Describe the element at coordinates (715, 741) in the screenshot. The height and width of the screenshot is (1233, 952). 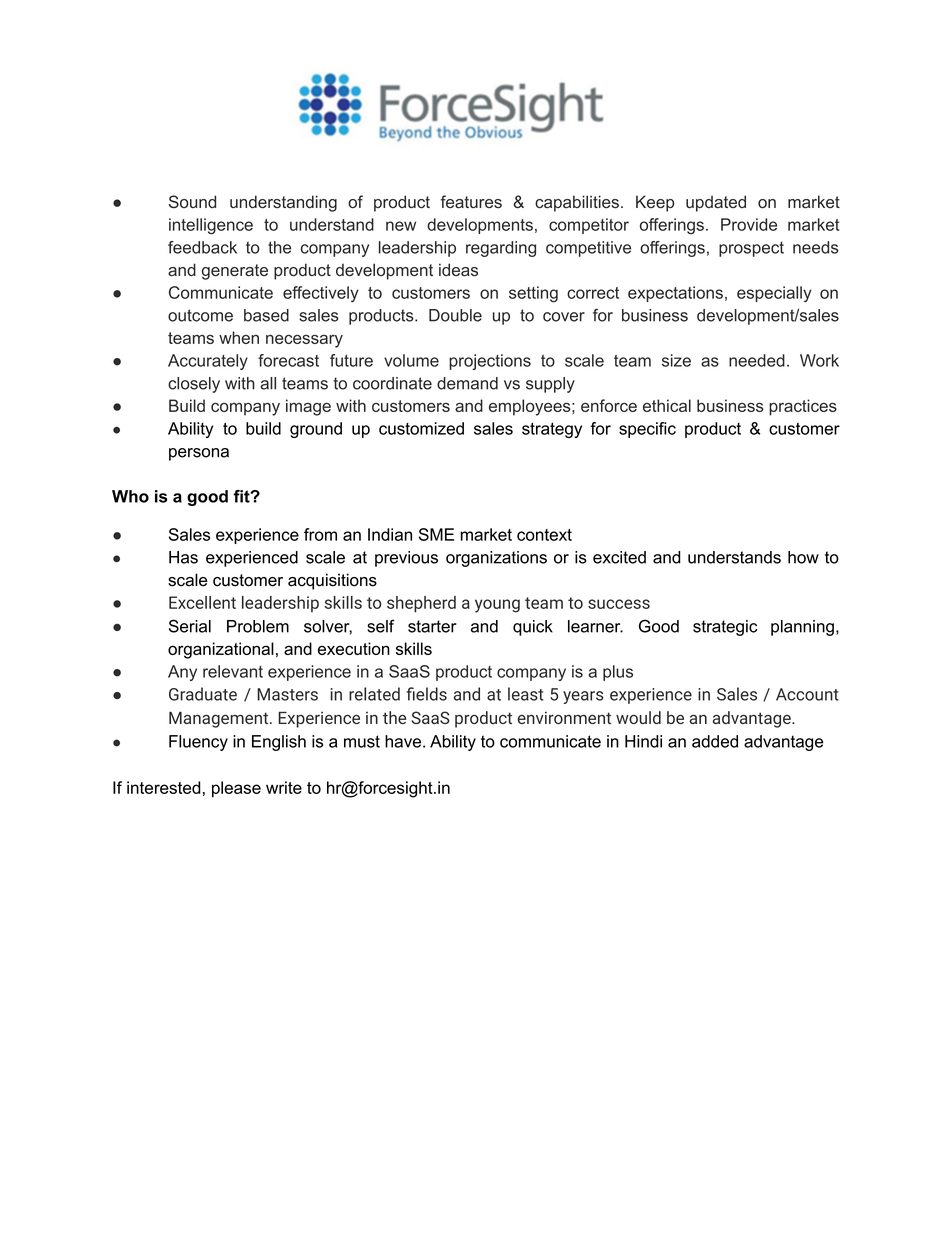
I see `added` at that location.
